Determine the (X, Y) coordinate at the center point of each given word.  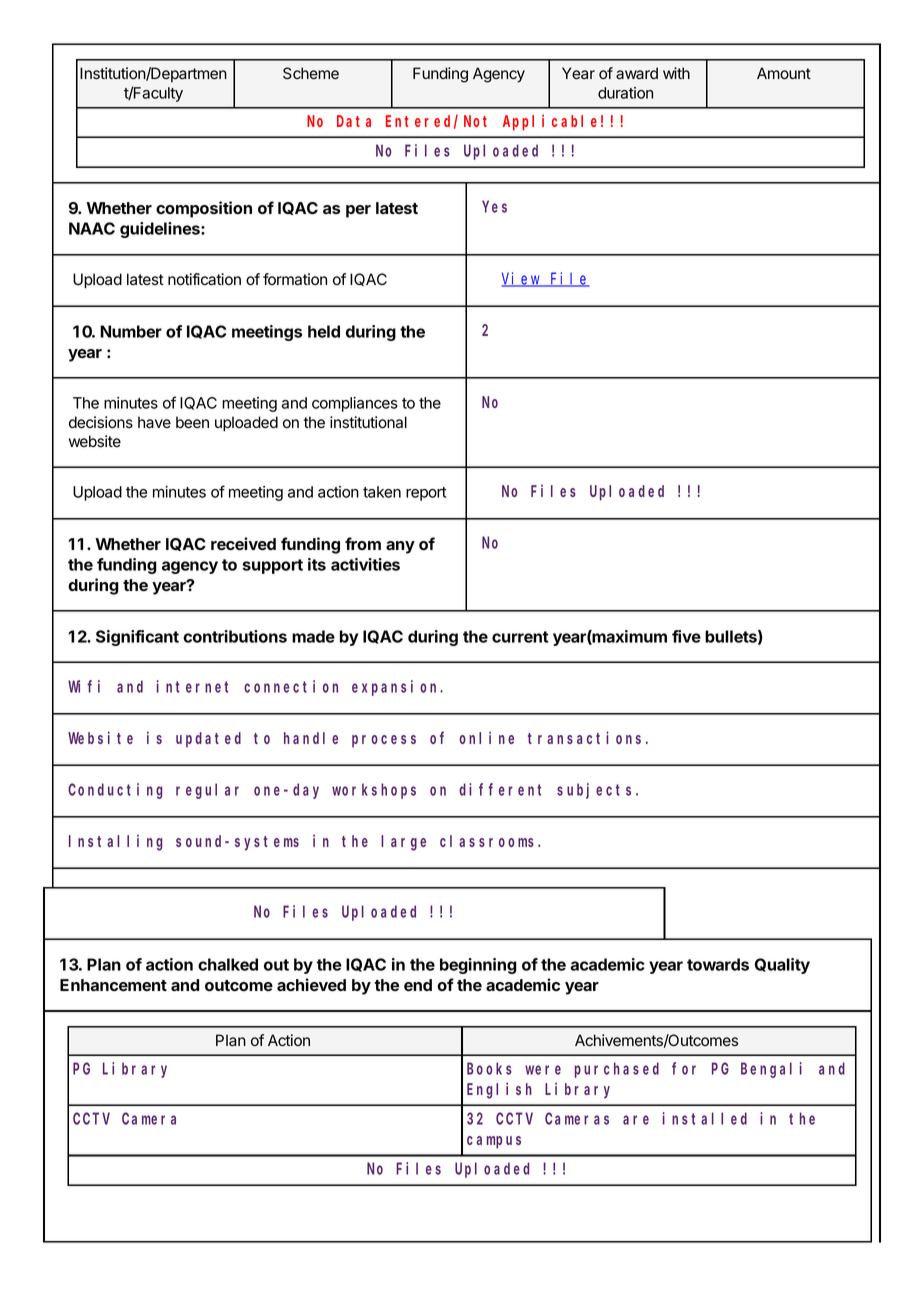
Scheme (311, 73)
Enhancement (113, 985)
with (676, 73)
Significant (137, 638)
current (520, 637)
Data (354, 121)
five (686, 636)
